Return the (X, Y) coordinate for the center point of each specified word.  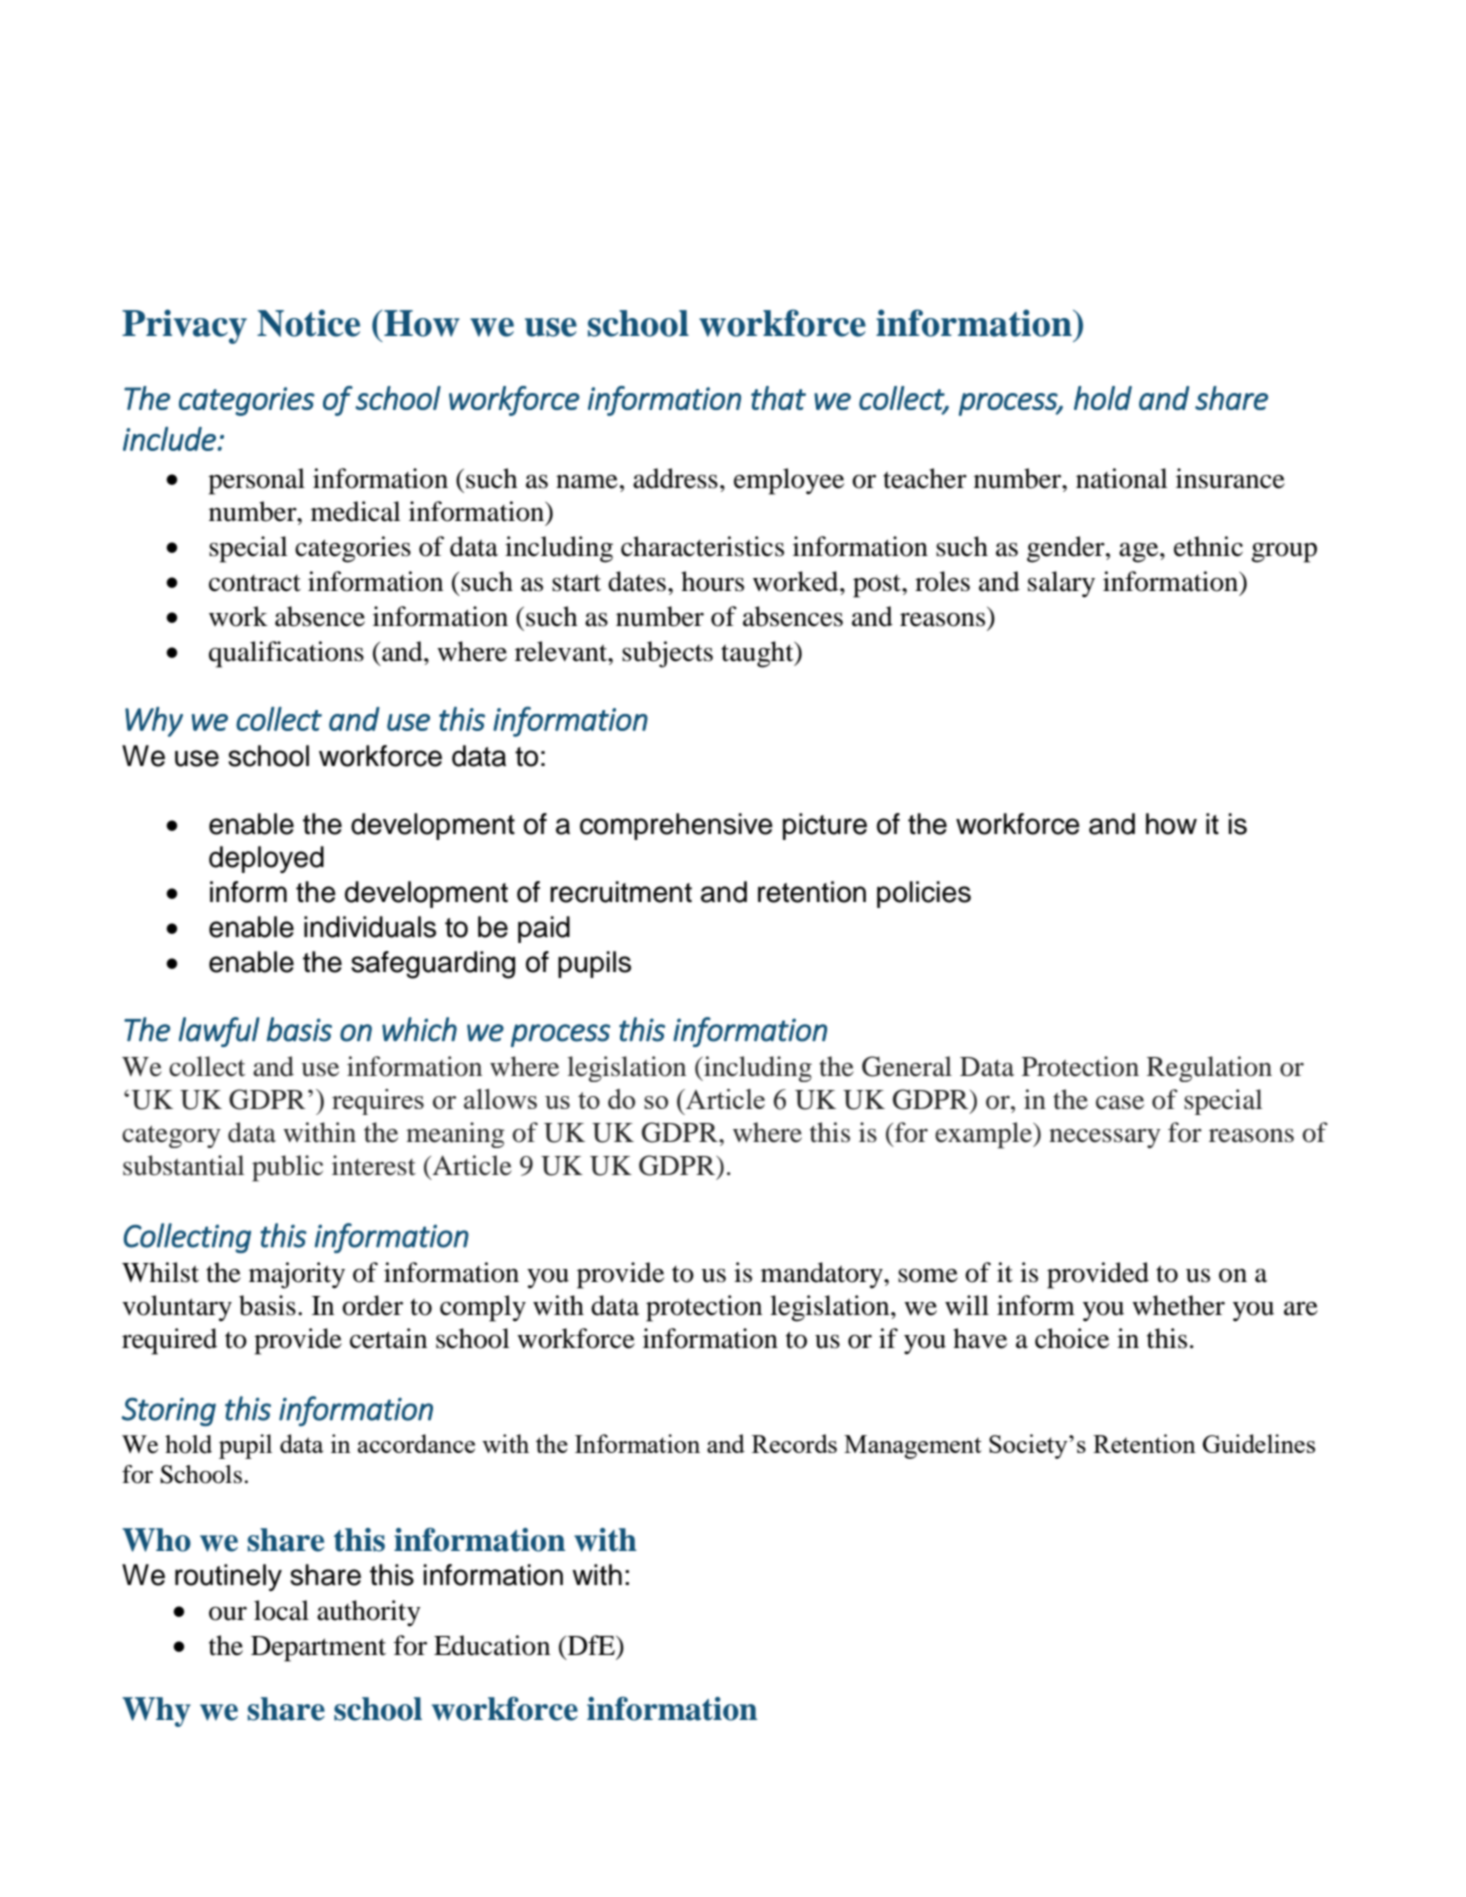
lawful (219, 1032)
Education (492, 1645)
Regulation (1209, 1069)
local (281, 1610)
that (778, 398)
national (1122, 478)
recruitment (621, 892)
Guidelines (1259, 1443)
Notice (308, 323)
